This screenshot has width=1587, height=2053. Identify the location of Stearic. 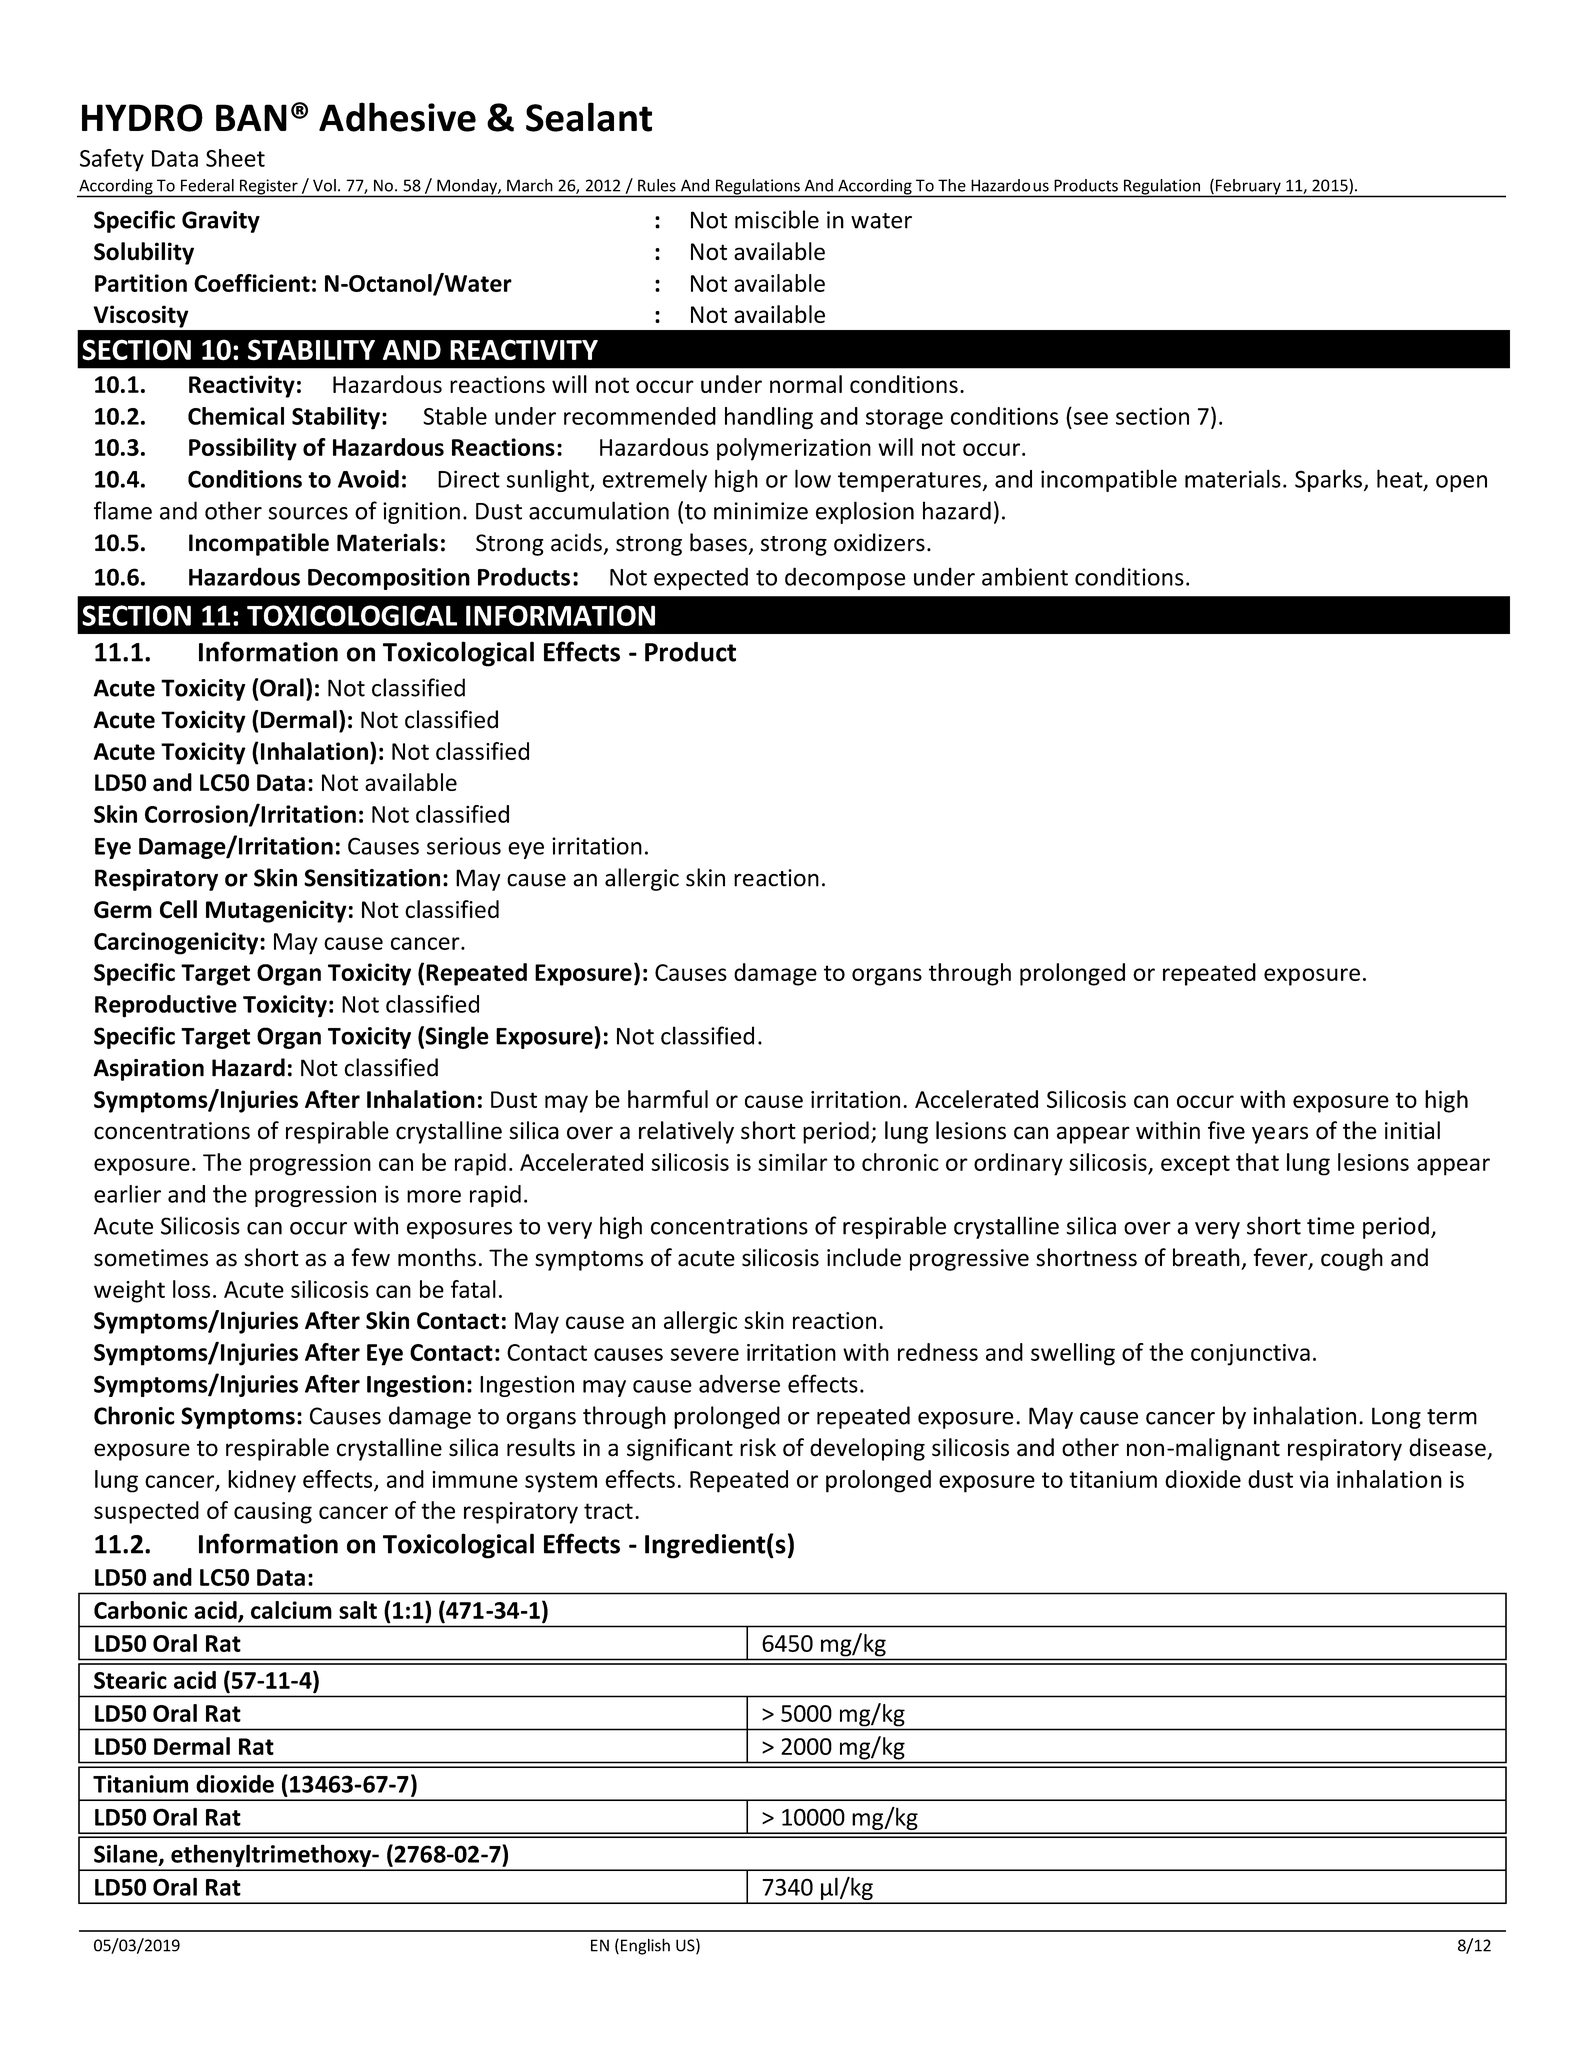
(130, 1680).
